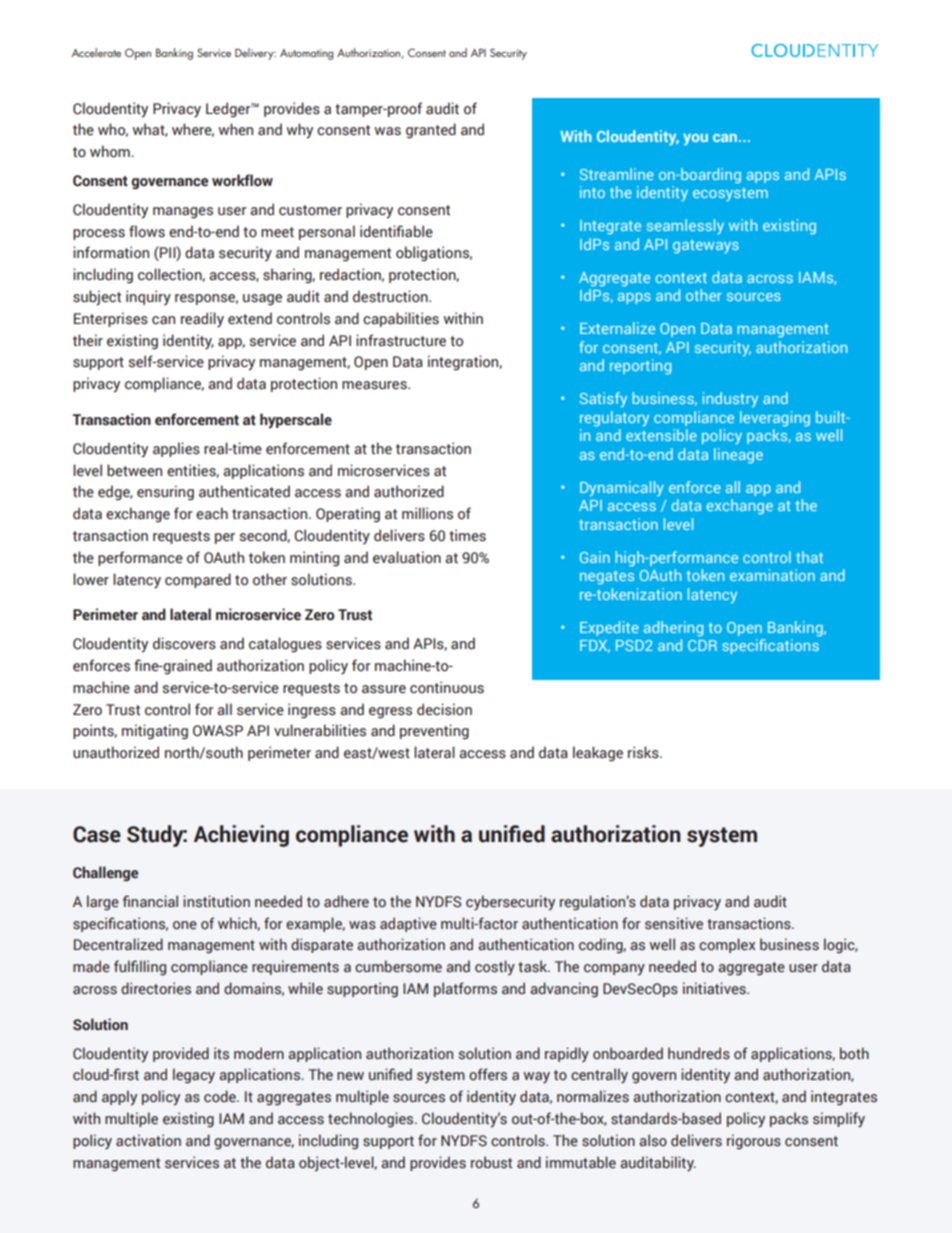 This document has height=1233, width=952. Describe the element at coordinates (408, 924) in the document. I see `adaptive` at that location.
